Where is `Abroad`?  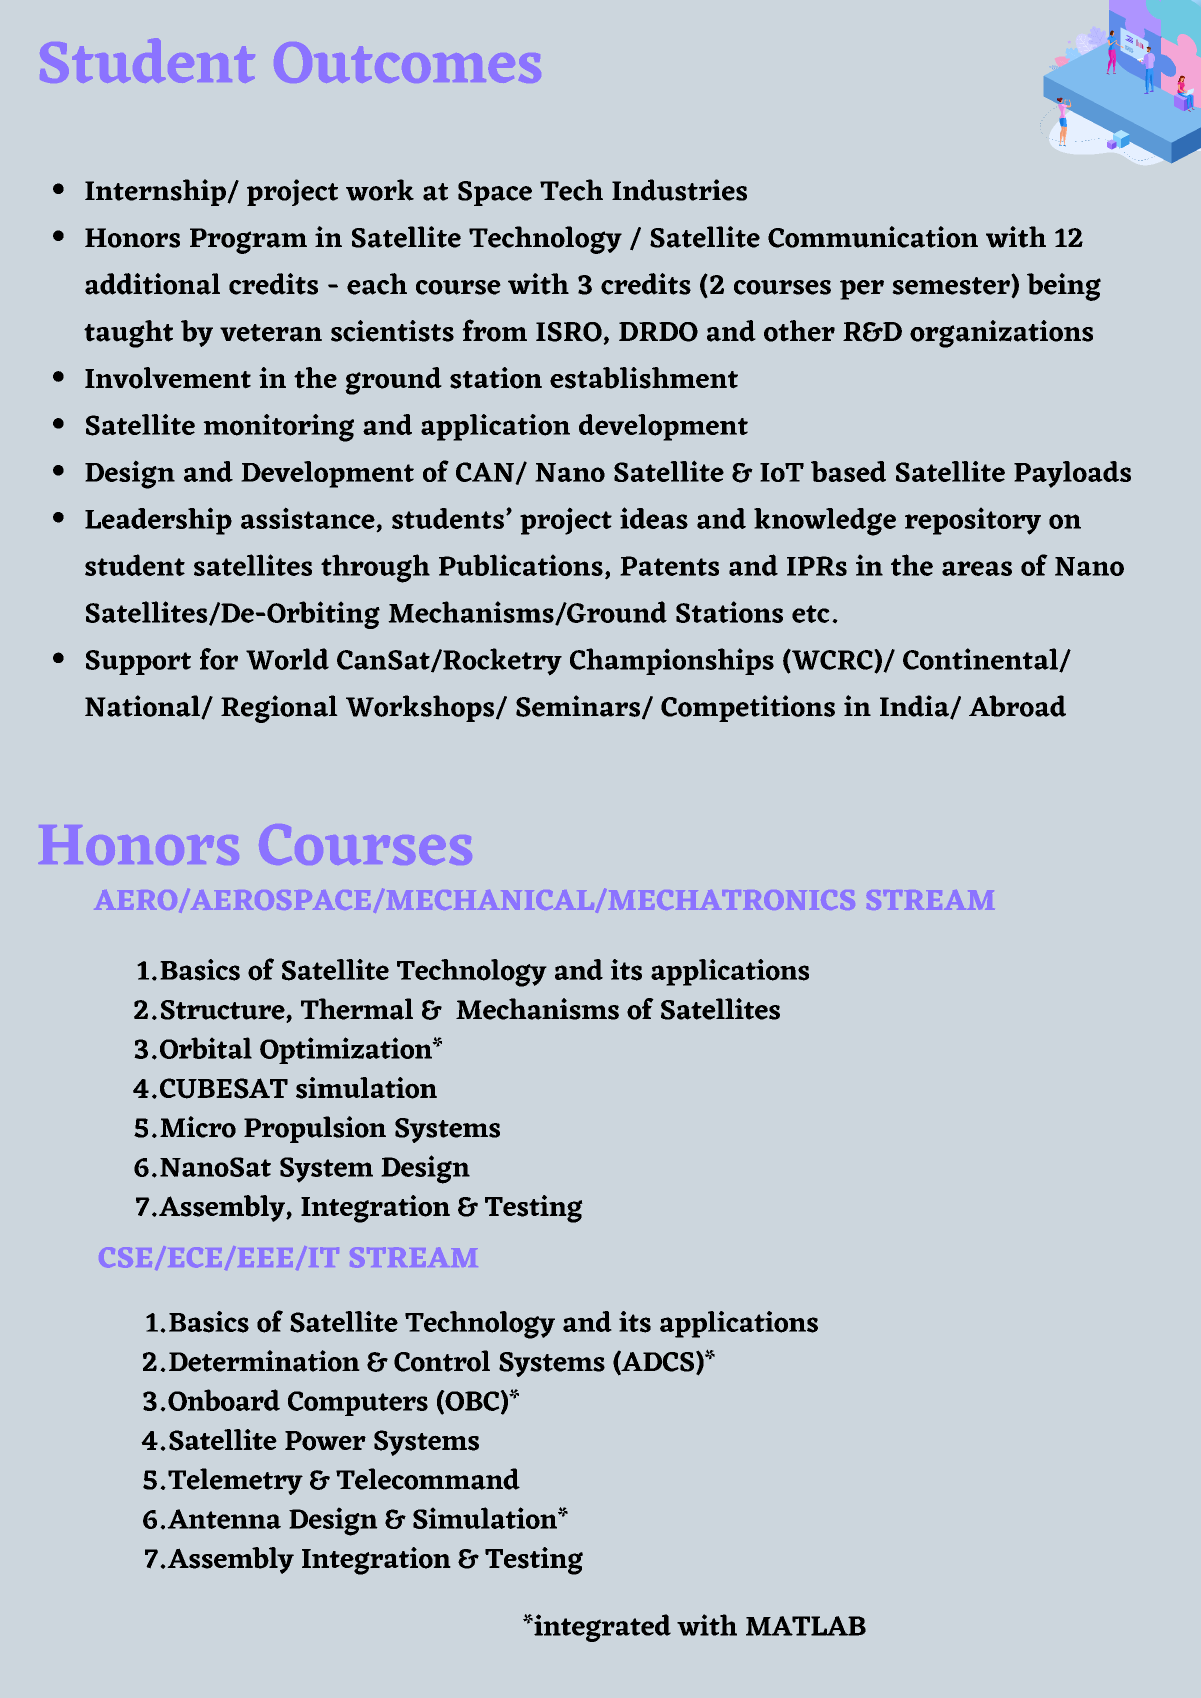 Abroad is located at coordinates (1017, 706).
